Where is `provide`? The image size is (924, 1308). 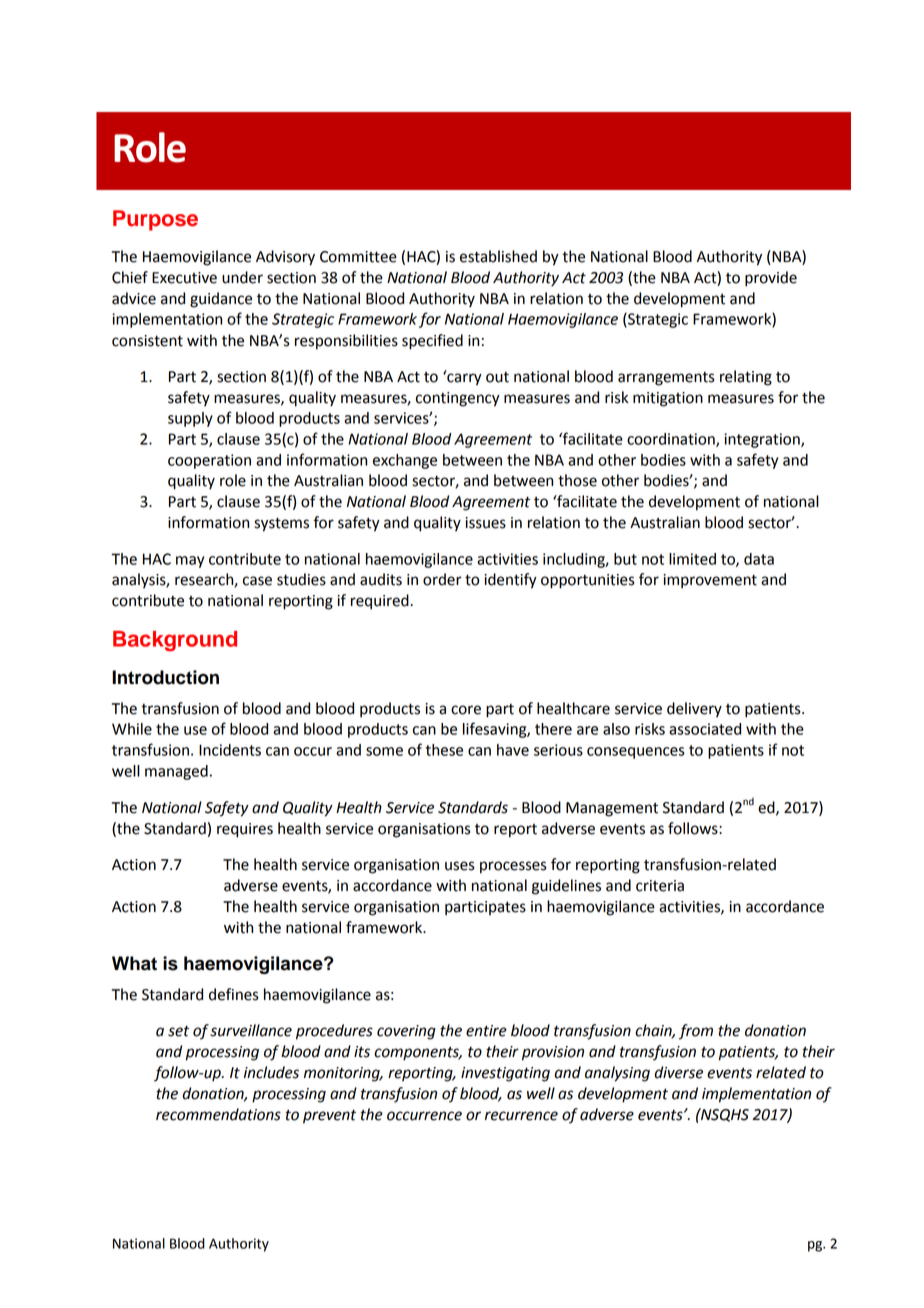
provide is located at coordinates (771, 279).
